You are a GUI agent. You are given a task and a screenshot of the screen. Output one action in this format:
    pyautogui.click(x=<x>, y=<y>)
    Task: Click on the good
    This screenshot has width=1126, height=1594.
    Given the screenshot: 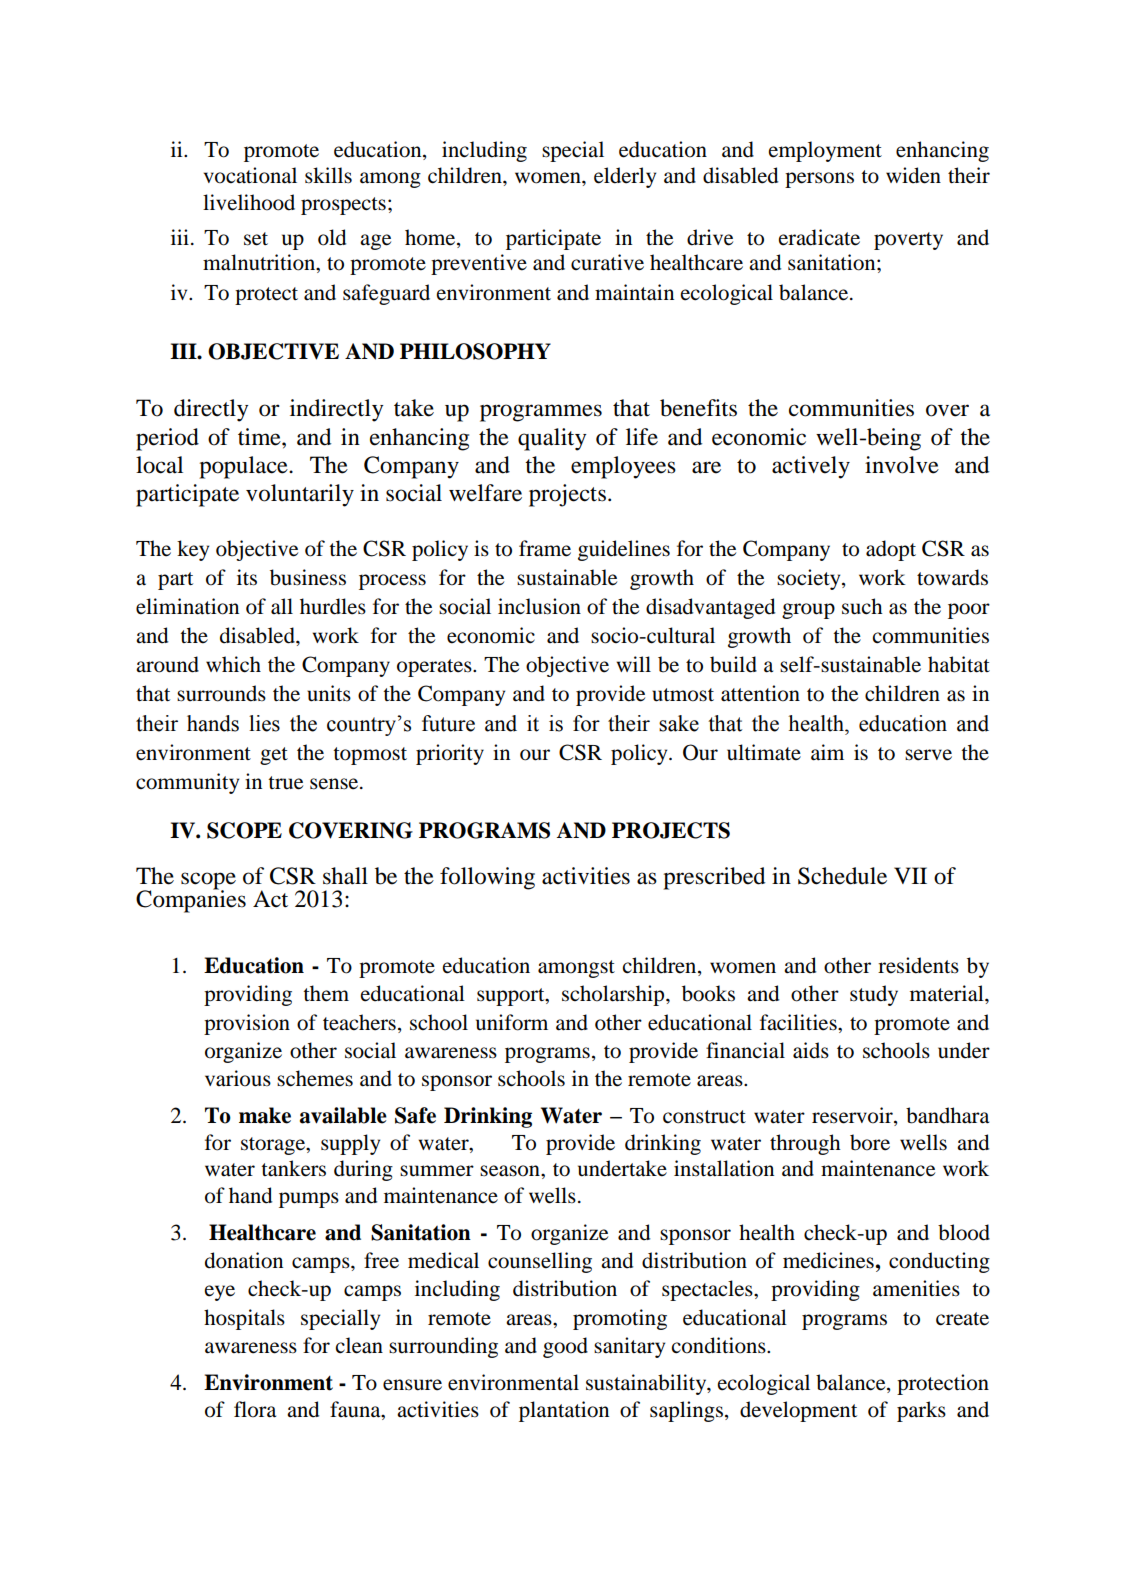 What is the action you would take?
    pyautogui.click(x=565, y=1347)
